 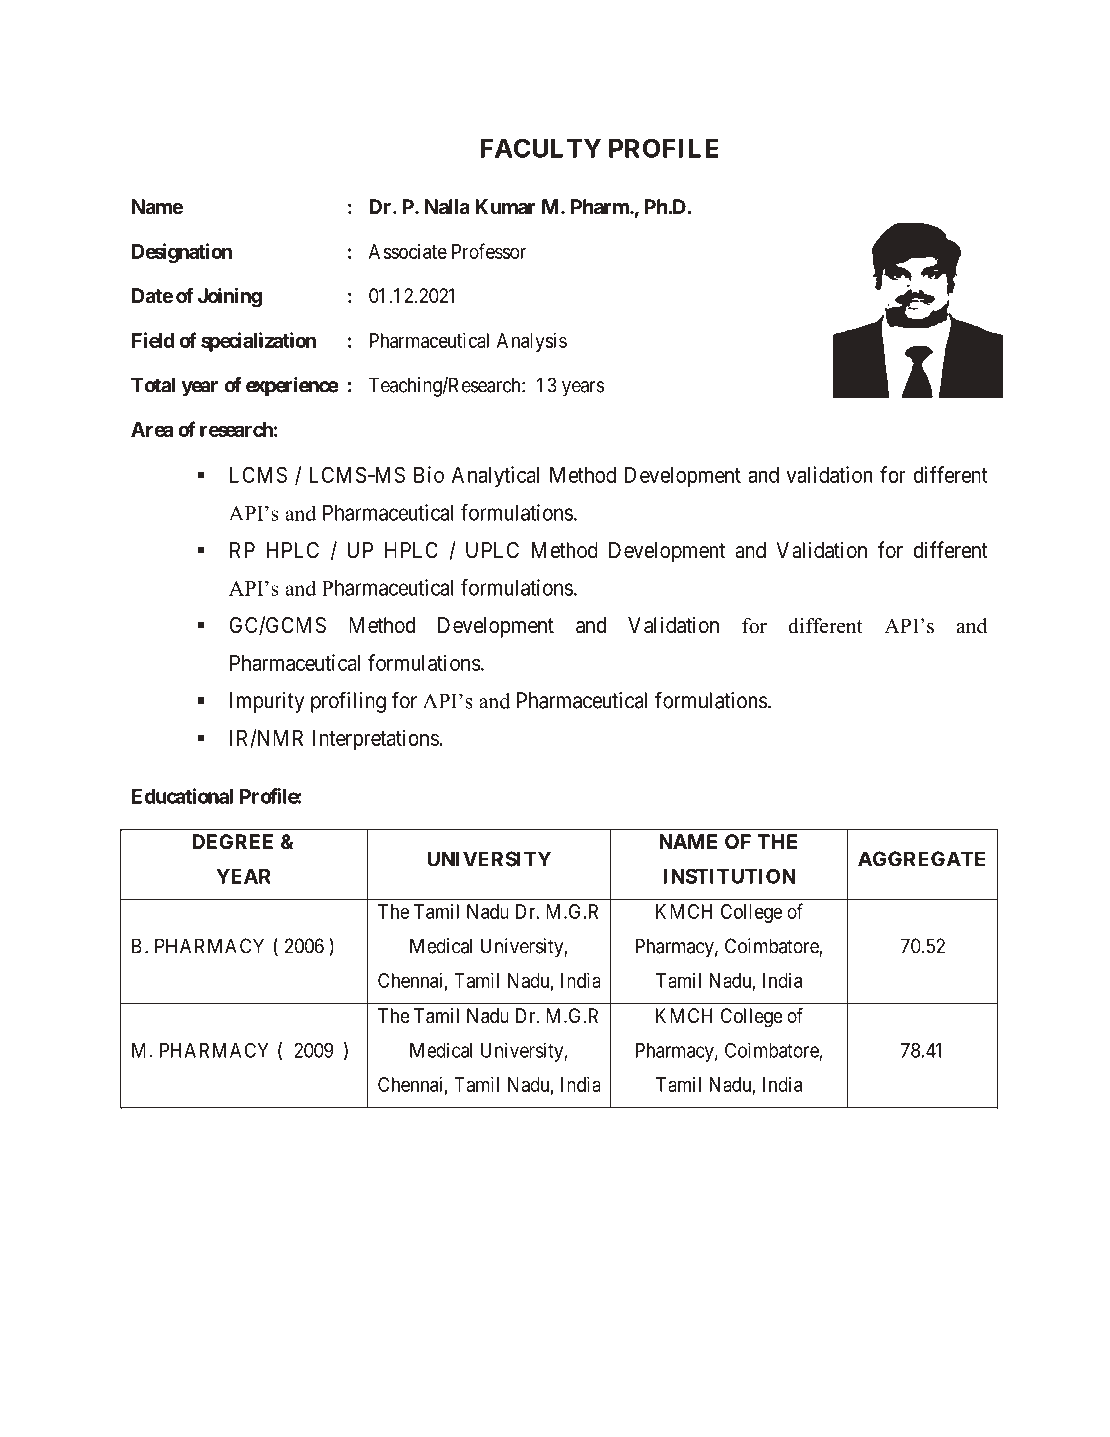 What do you see at coordinates (489, 251) in the image?
I see `Professor` at bounding box center [489, 251].
